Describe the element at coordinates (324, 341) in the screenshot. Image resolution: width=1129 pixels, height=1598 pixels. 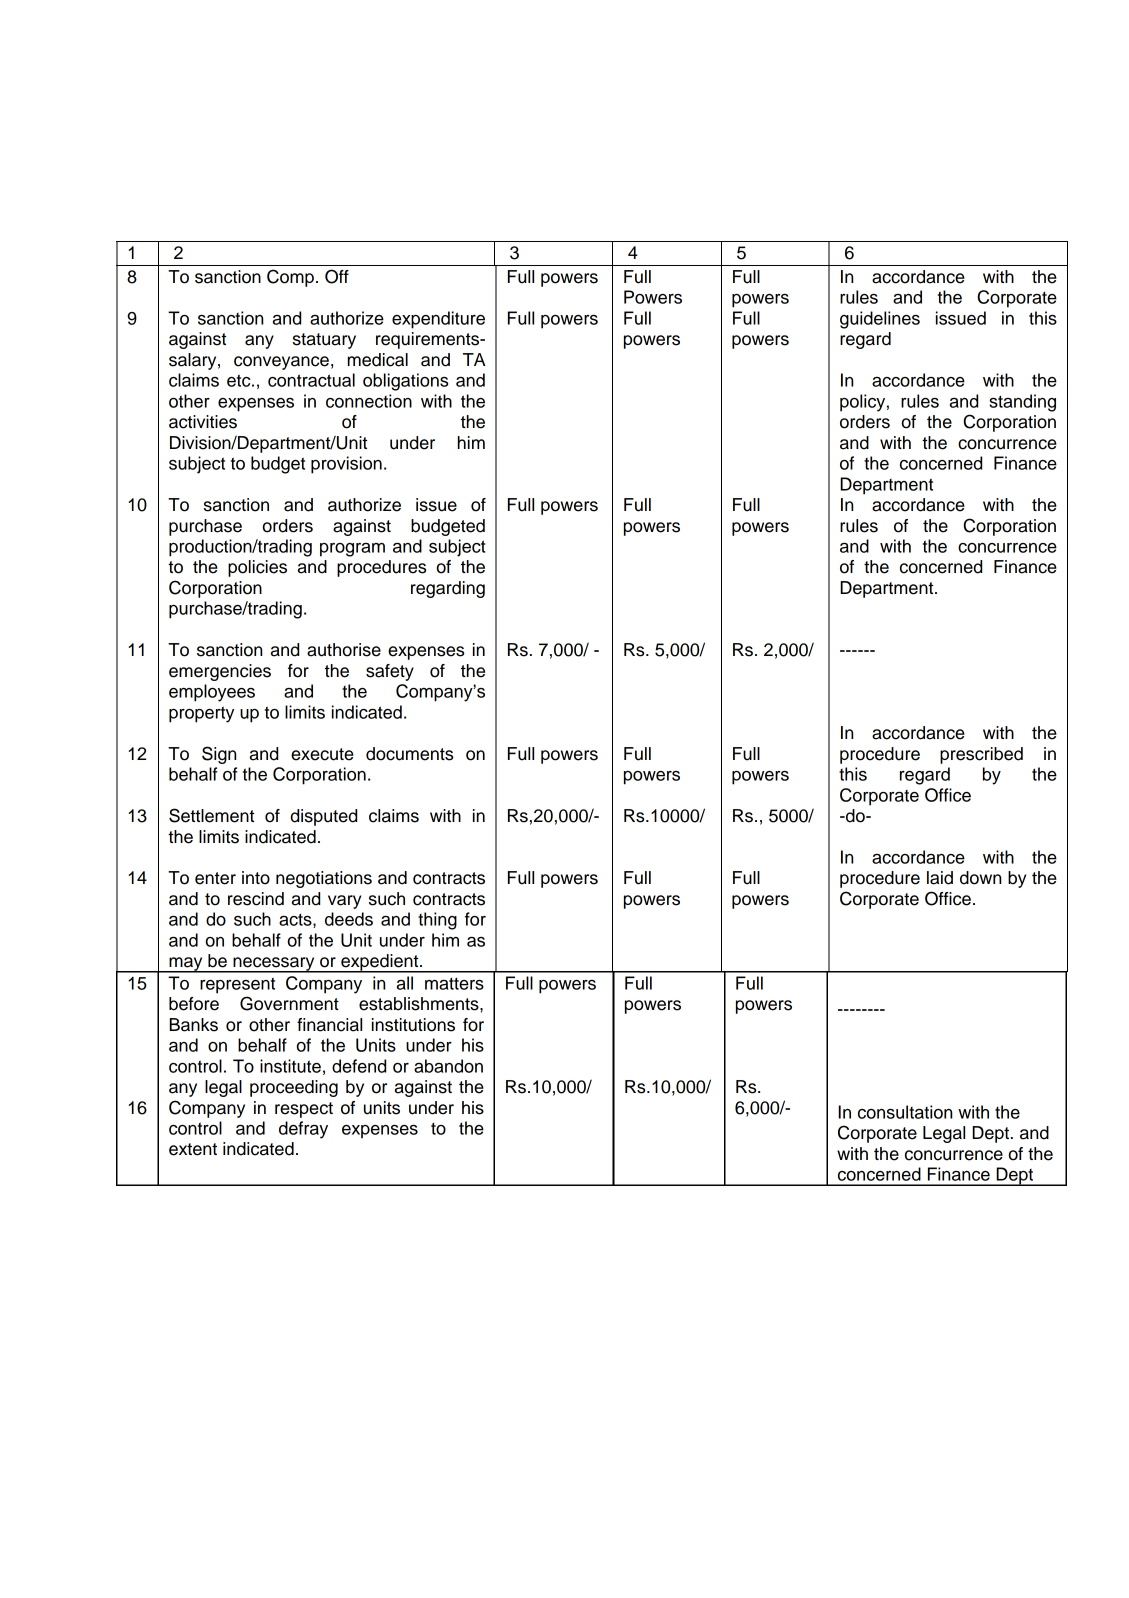
I see `statuary` at that location.
